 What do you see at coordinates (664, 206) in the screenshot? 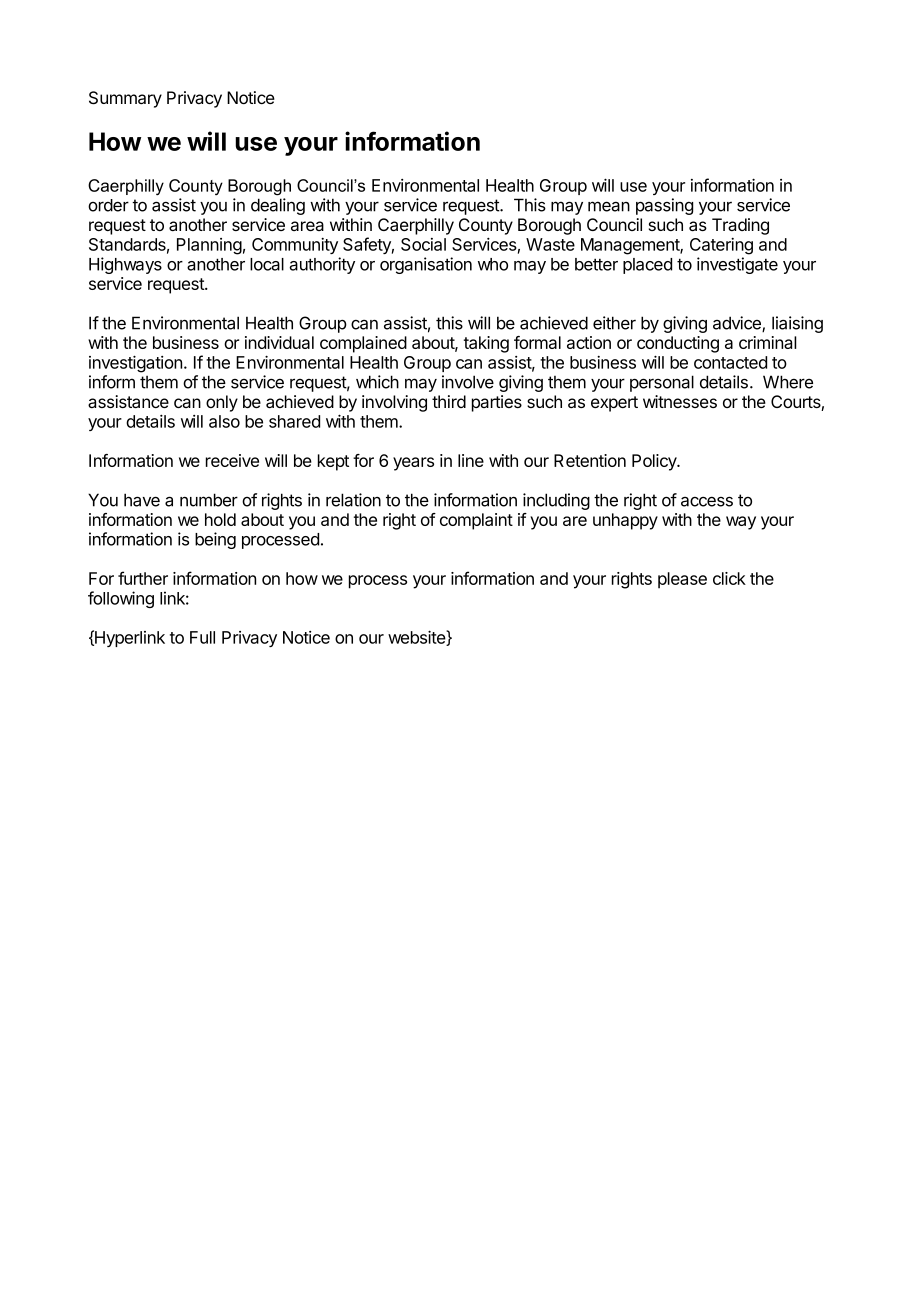
I see `passing` at bounding box center [664, 206].
